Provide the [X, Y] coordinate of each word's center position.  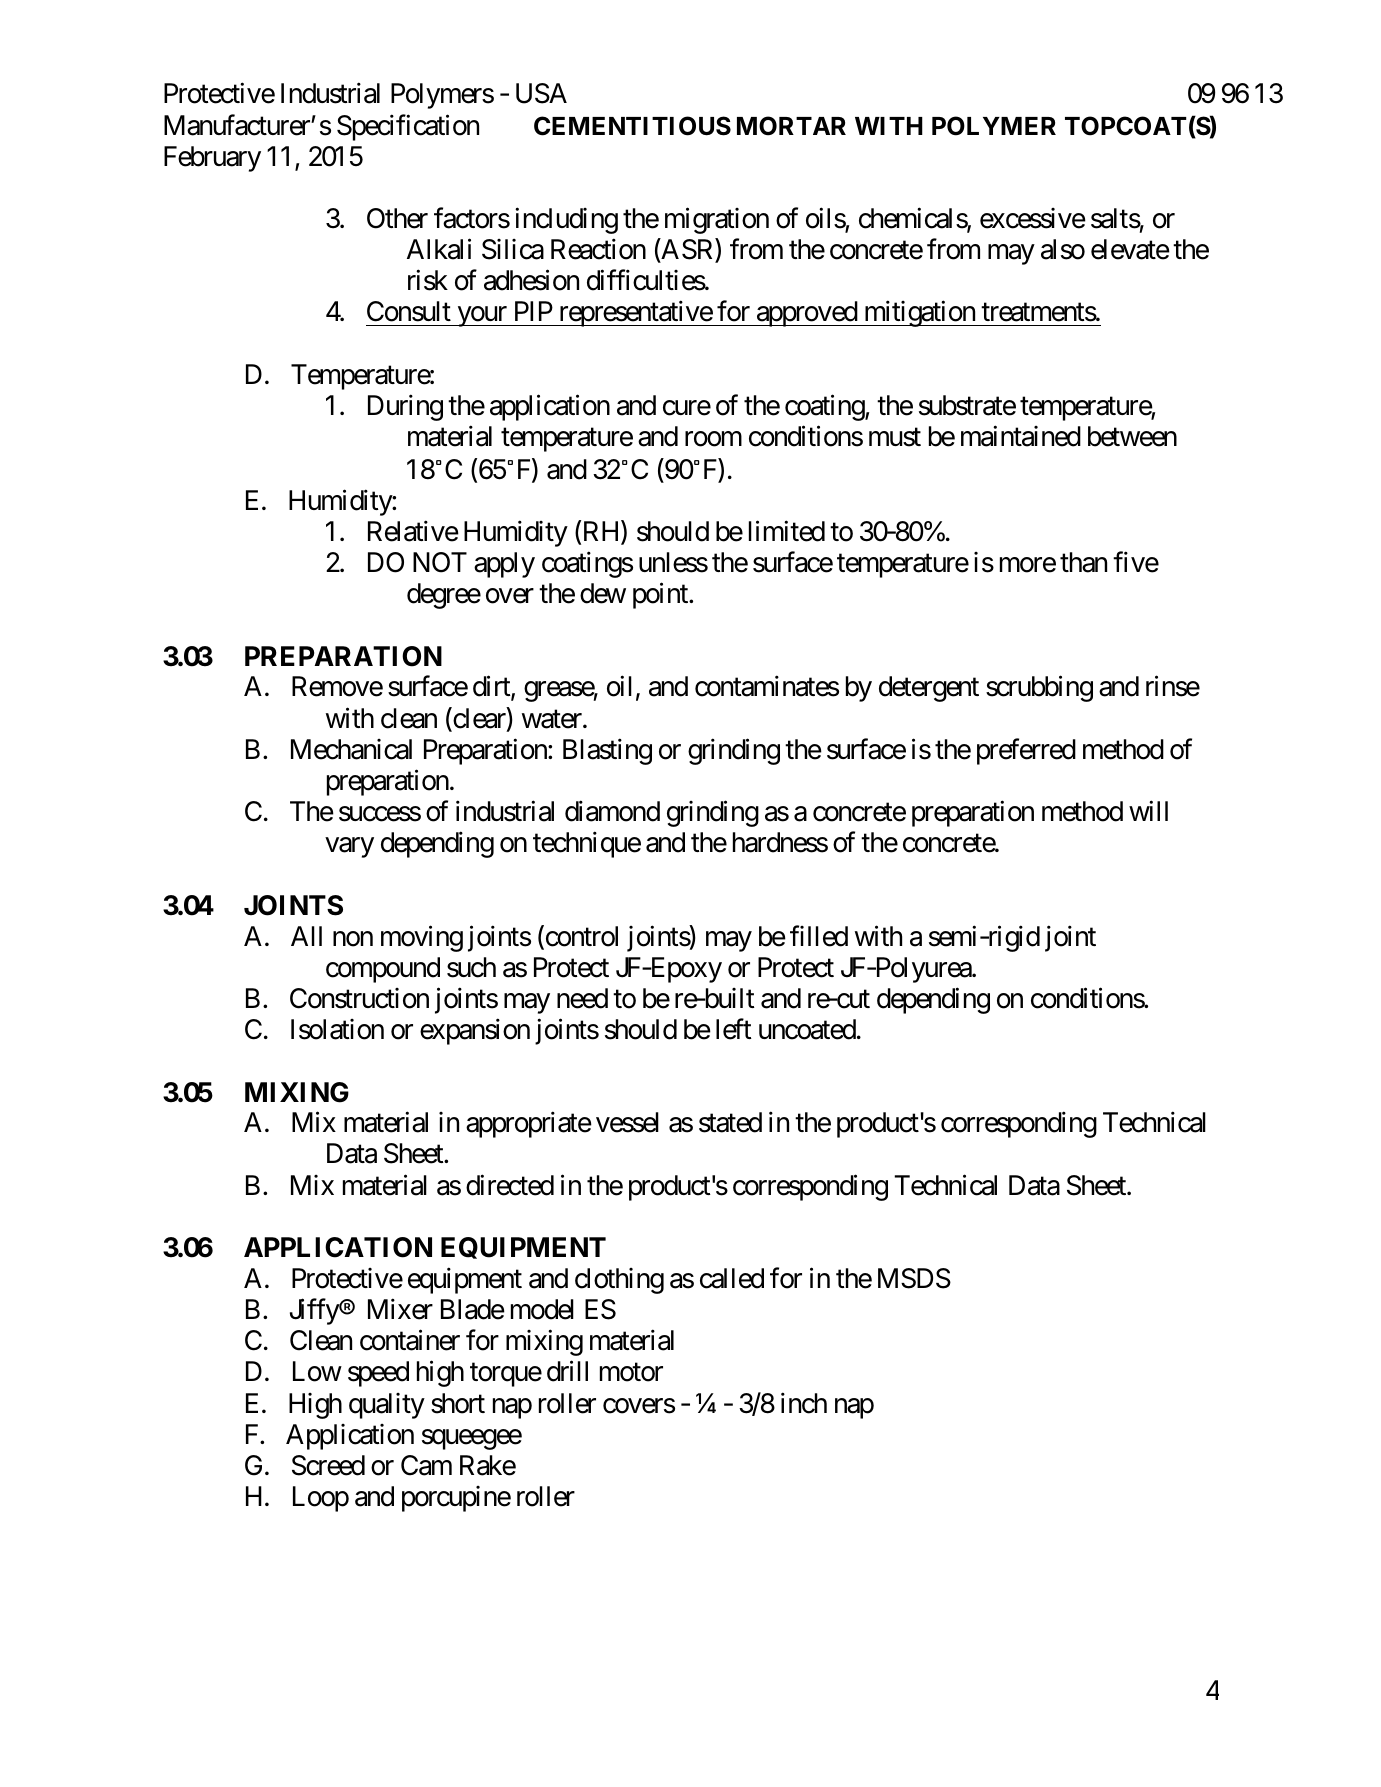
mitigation [919, 314]
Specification [408, 127]
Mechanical [351, 749]
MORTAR [791, 126]
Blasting [607, 751]
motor [631, 1373]
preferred [1026, 751]
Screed [328, 1465]
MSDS [914, 1278]
